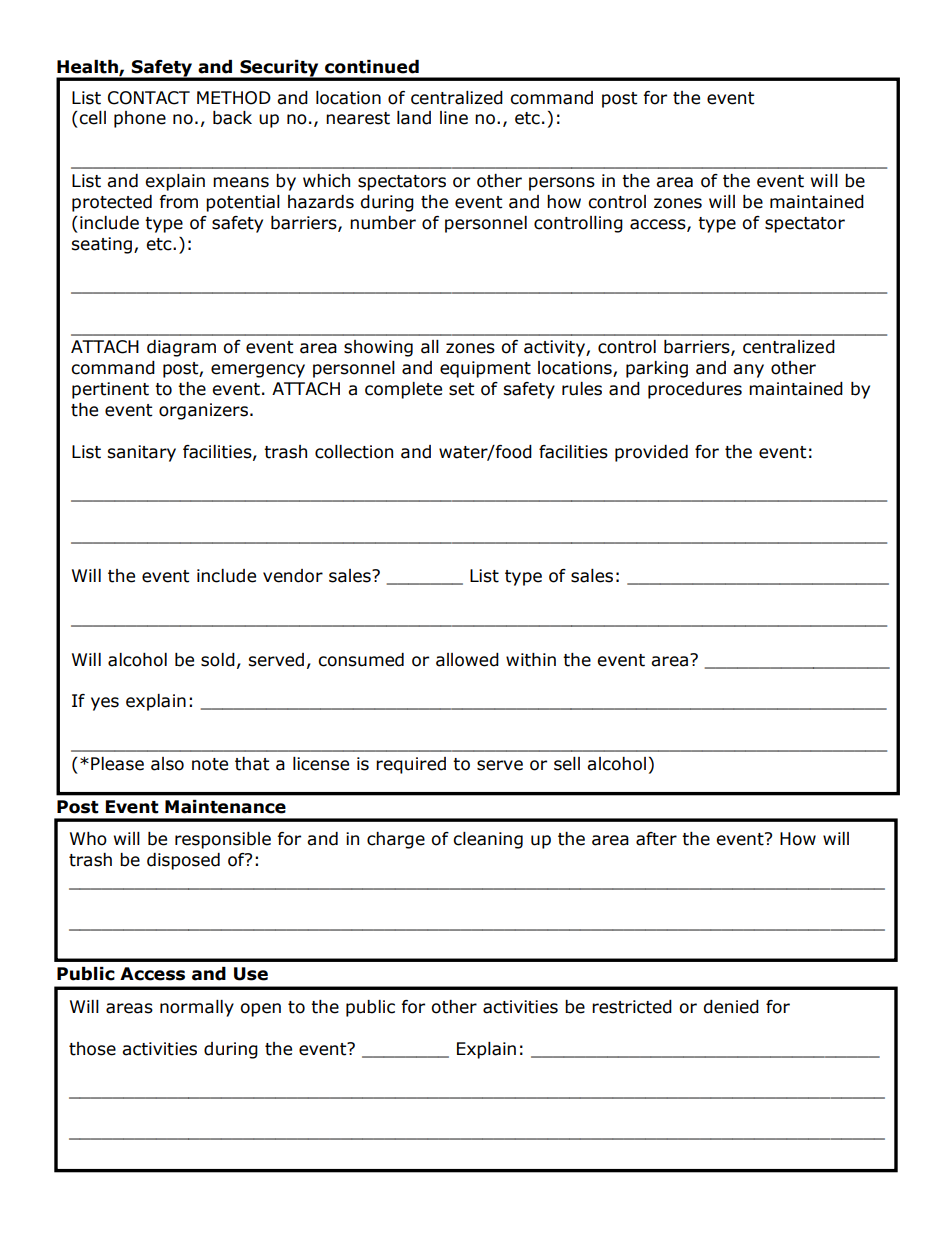 The image size is (952, 1233). Describe the element at coordinates (656, 839) in the screenshot. I see `after` at that location.
